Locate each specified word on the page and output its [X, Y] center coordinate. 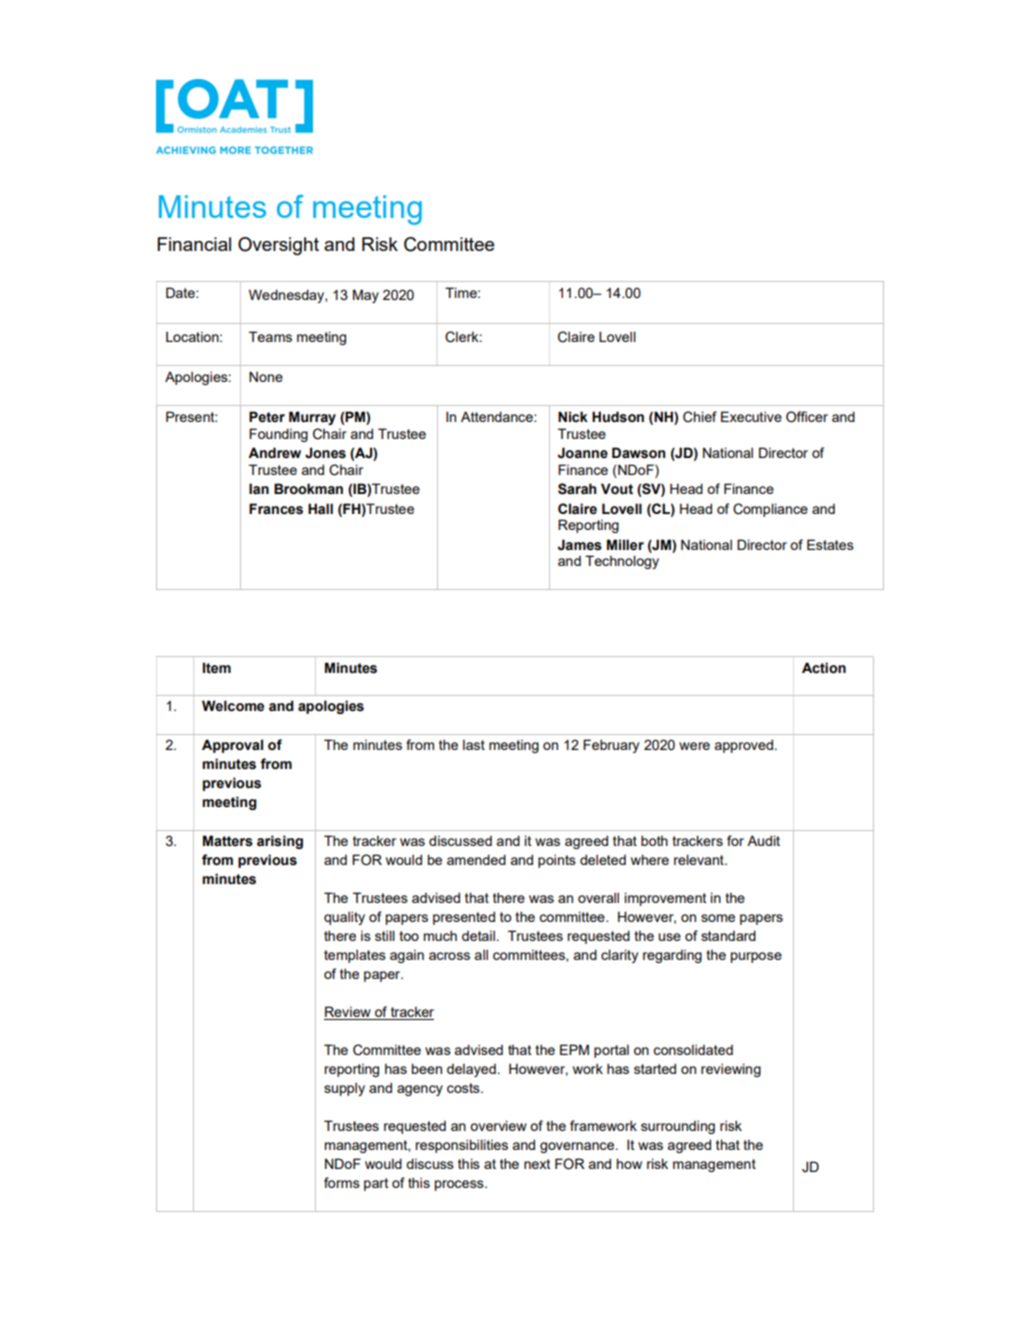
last [474, 744]
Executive [751, 416]
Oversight [278, 246]
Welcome [233, 706]
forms [342, 1182]
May [366, 296]
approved [744, 746]
